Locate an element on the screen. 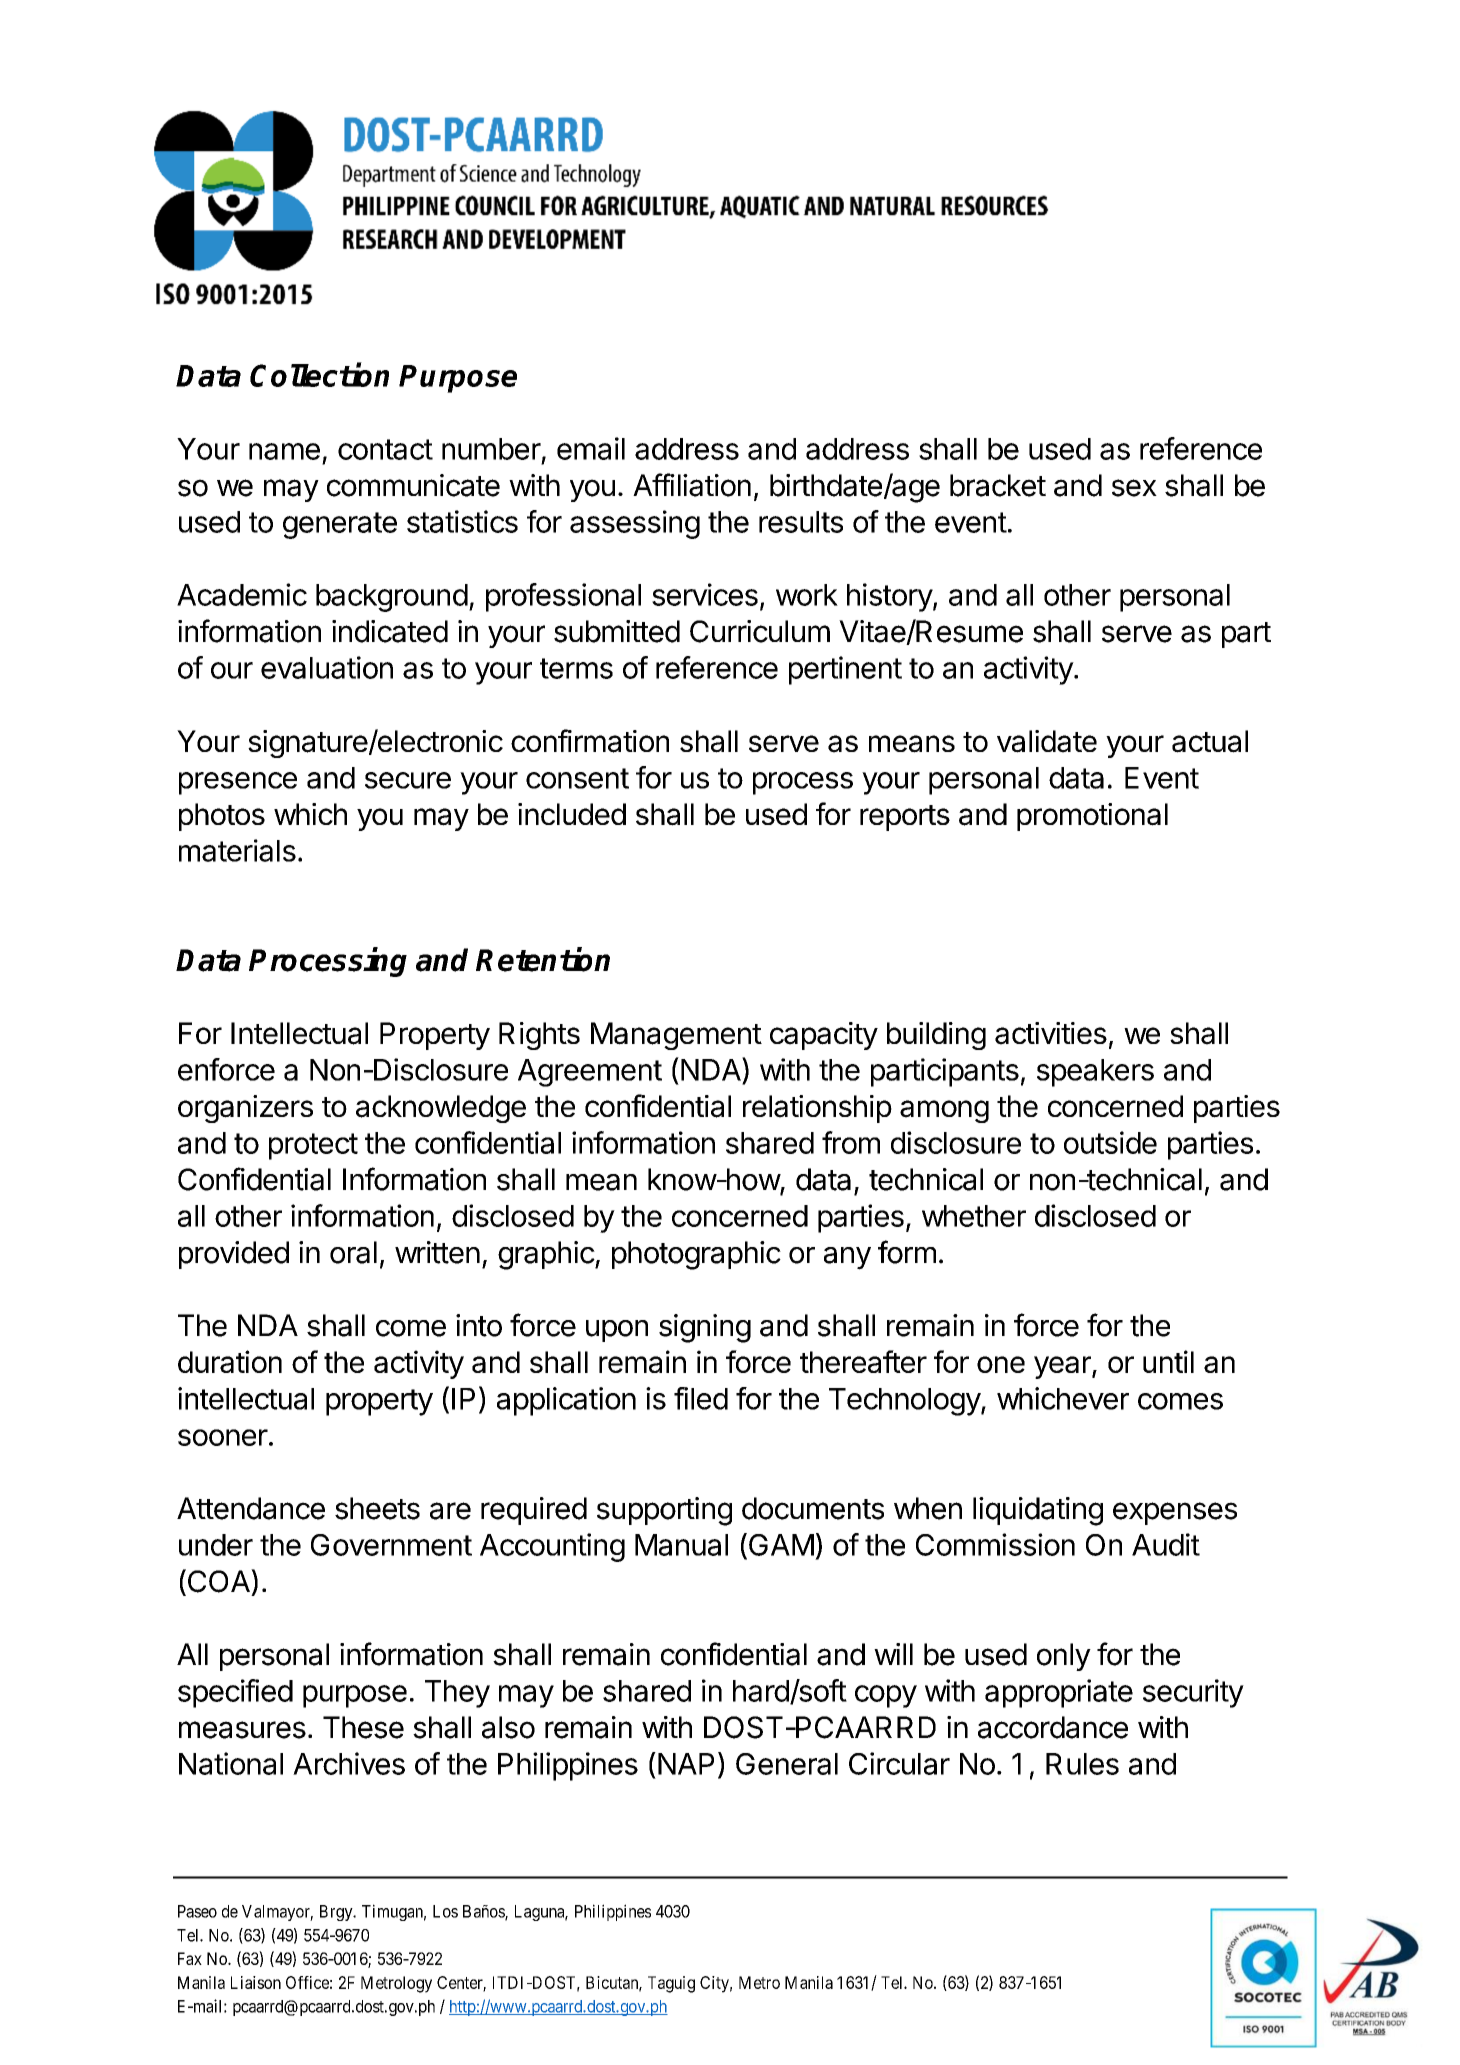 The height and width of the screenshot is (2065, 1460). Management is located at coordinates (676, 1036).
